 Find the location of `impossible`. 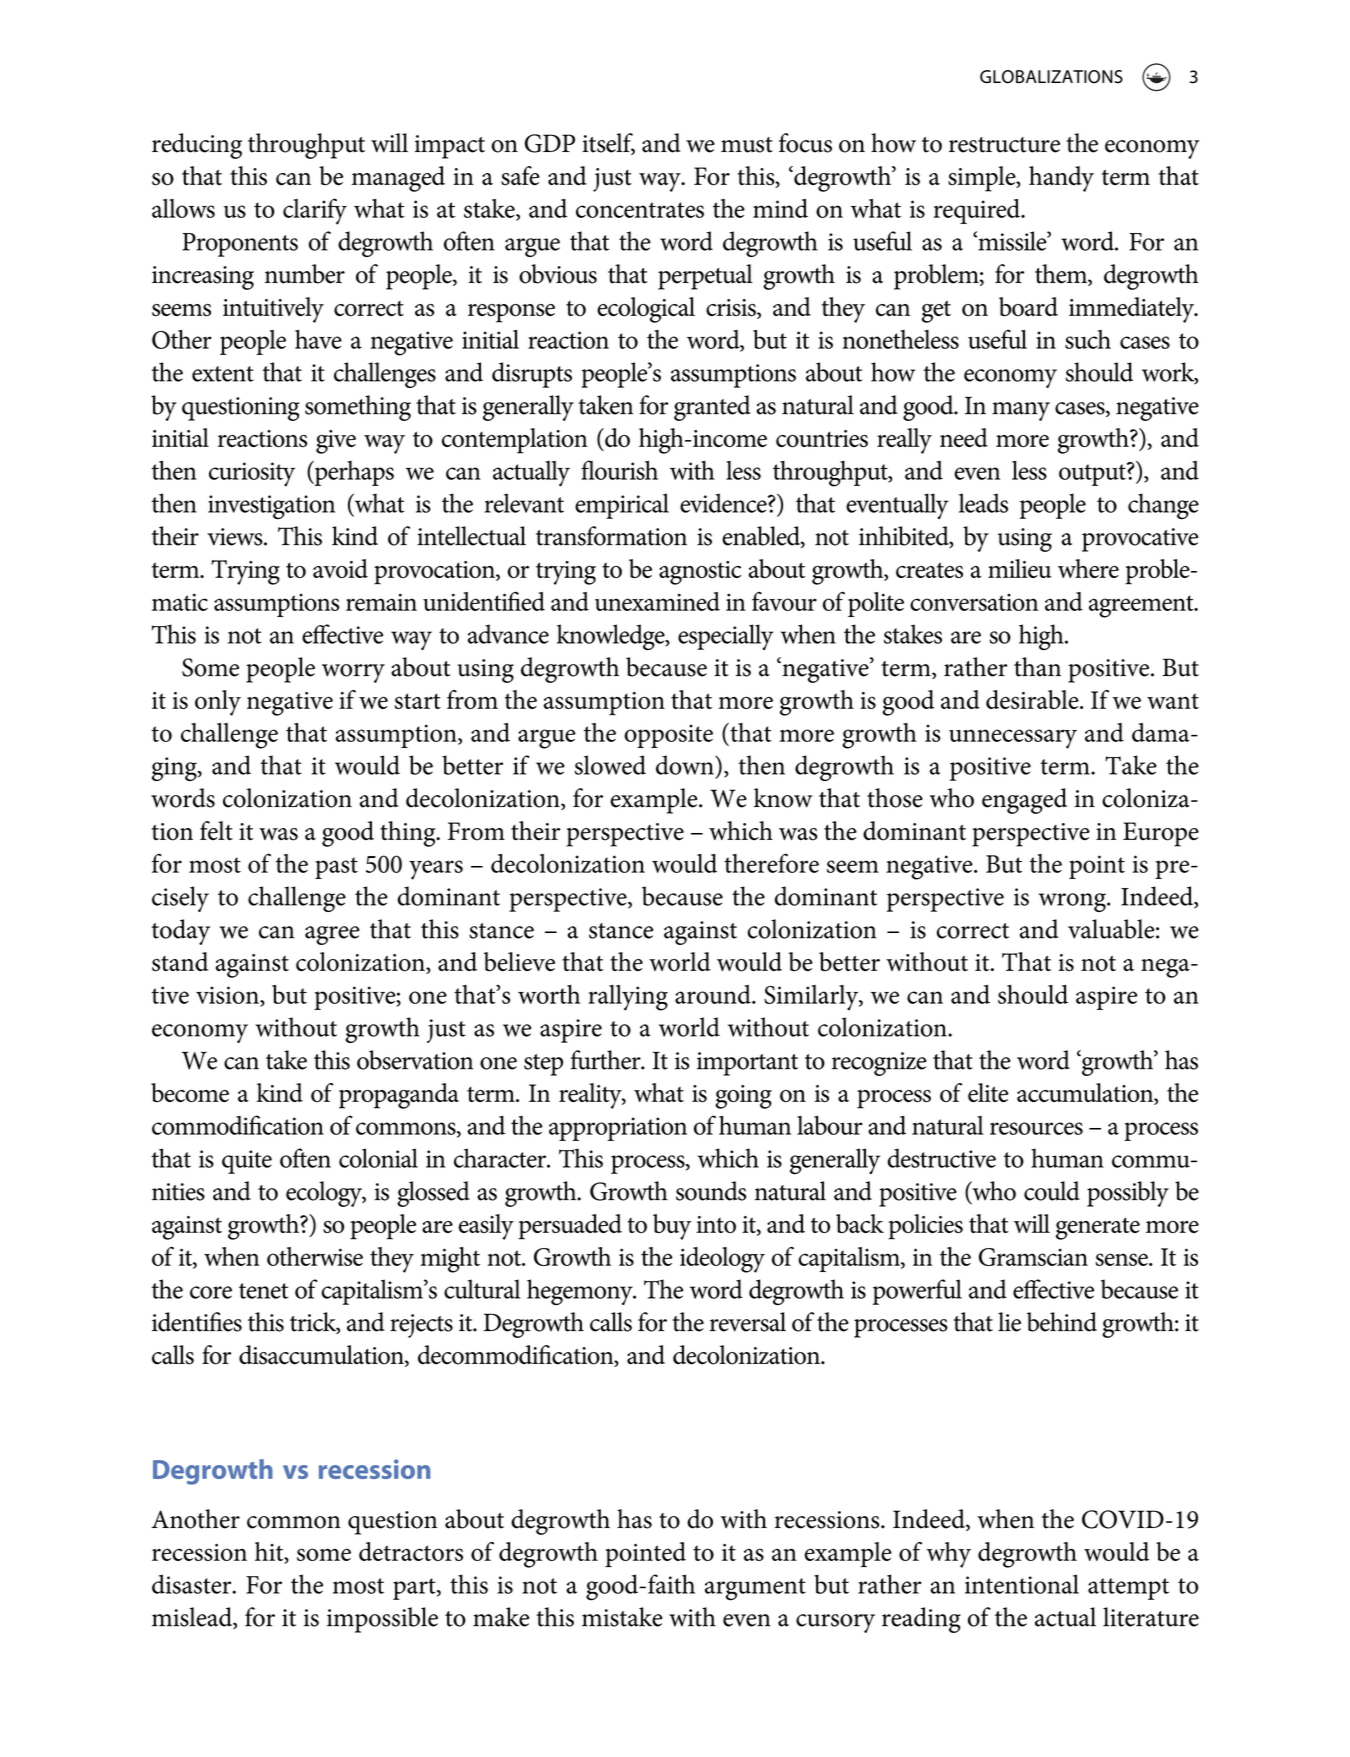

impossible is located at coordinates (382, 1620).
